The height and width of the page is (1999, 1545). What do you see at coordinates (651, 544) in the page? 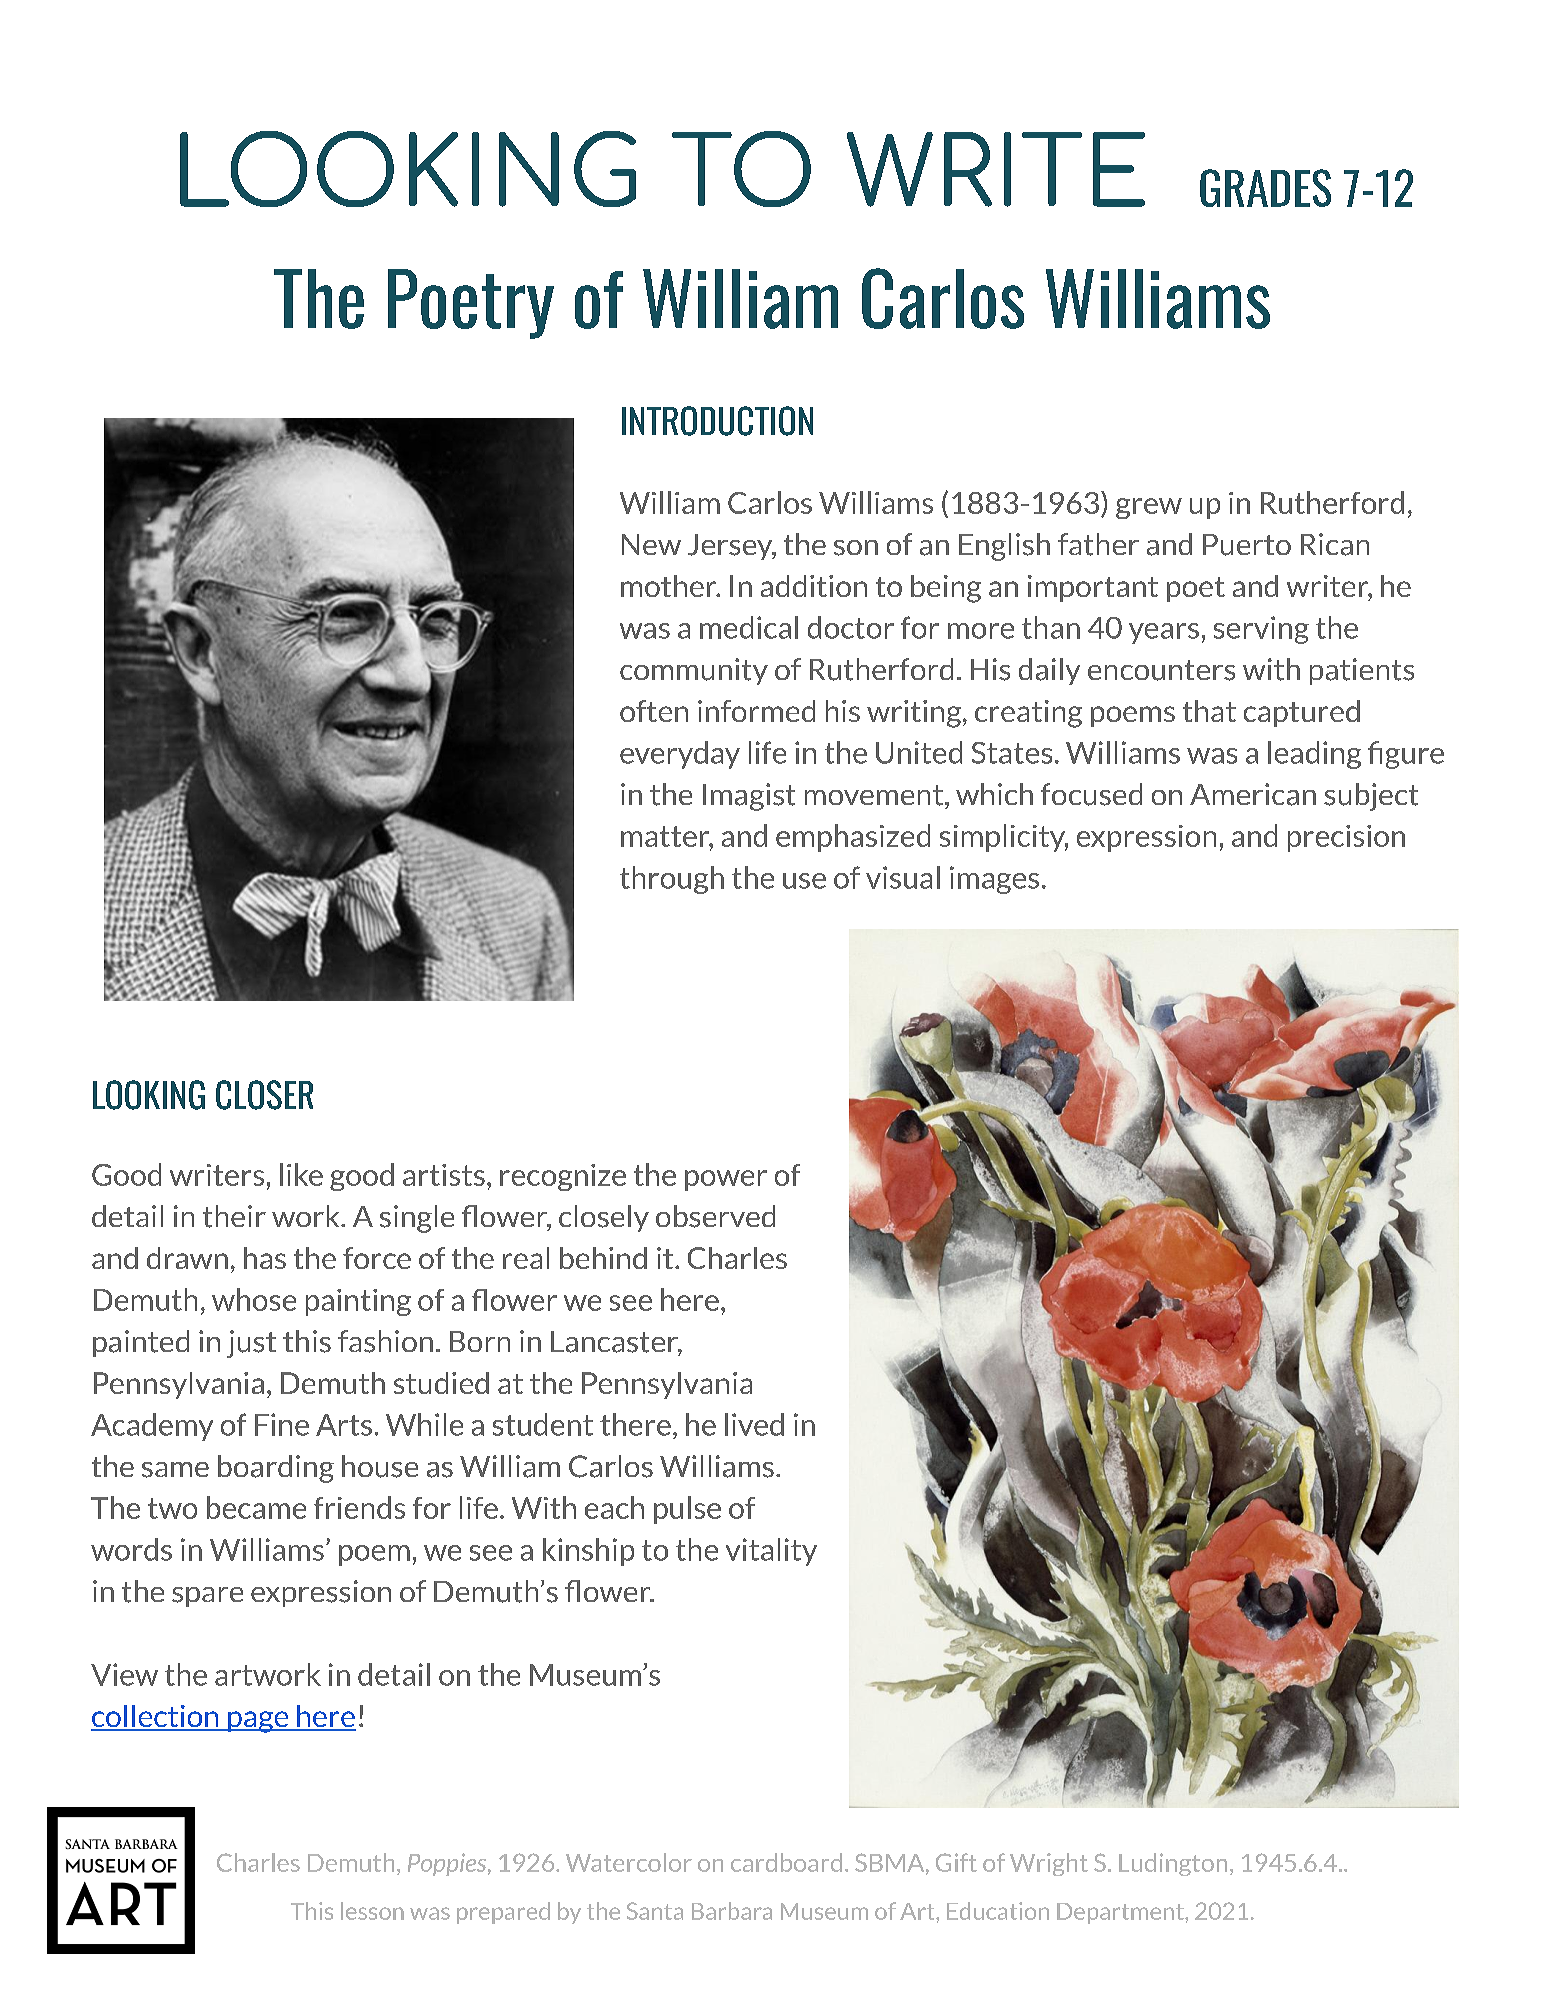
I see `New` at bounding box center [651, 544].
